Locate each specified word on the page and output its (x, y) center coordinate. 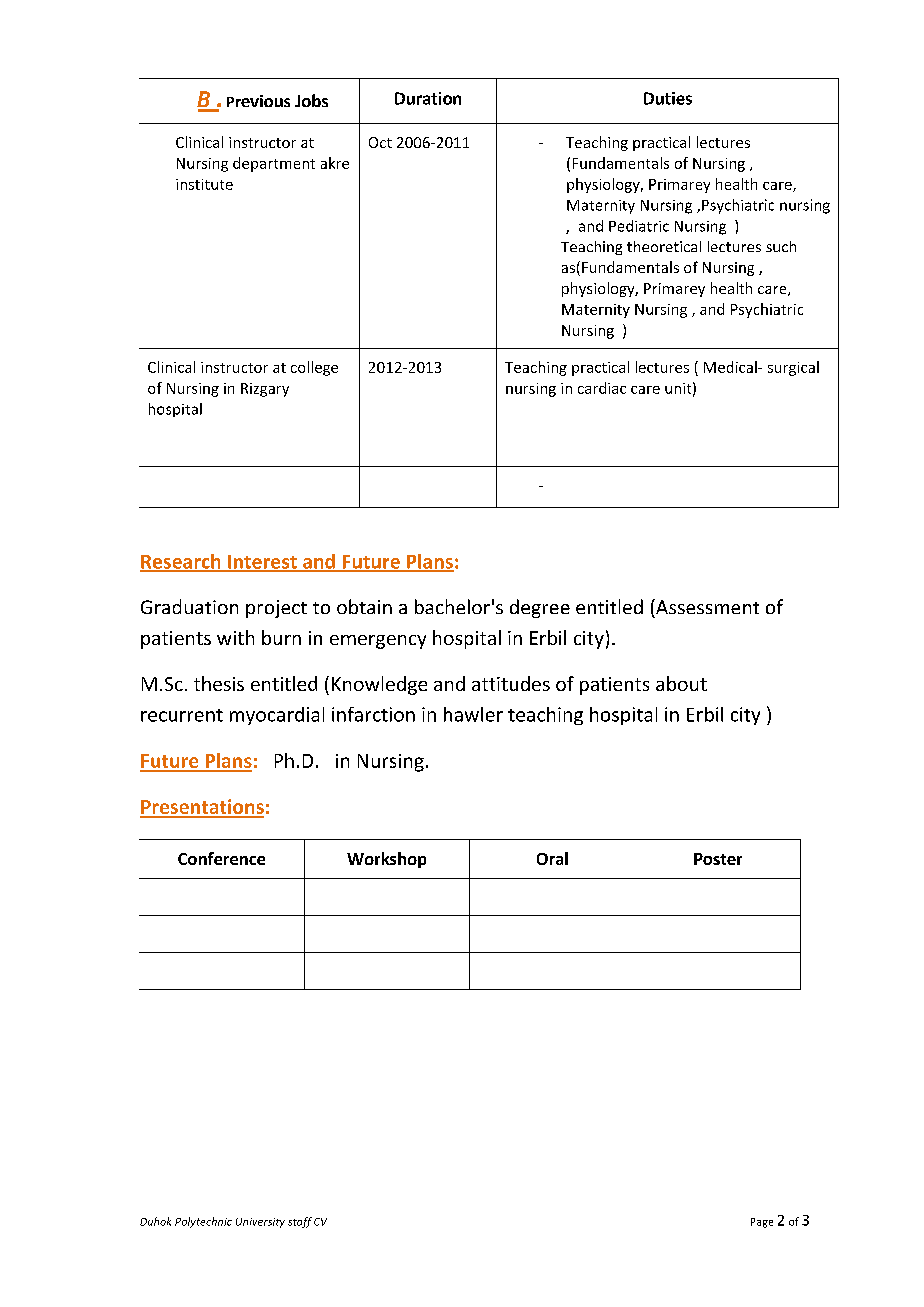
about (681, 683)
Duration (428, 98)
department (274, 164)
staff (300, 1222)
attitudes (511, 683)
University (260, 1223)
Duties (668, 98)
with (235, 637)
